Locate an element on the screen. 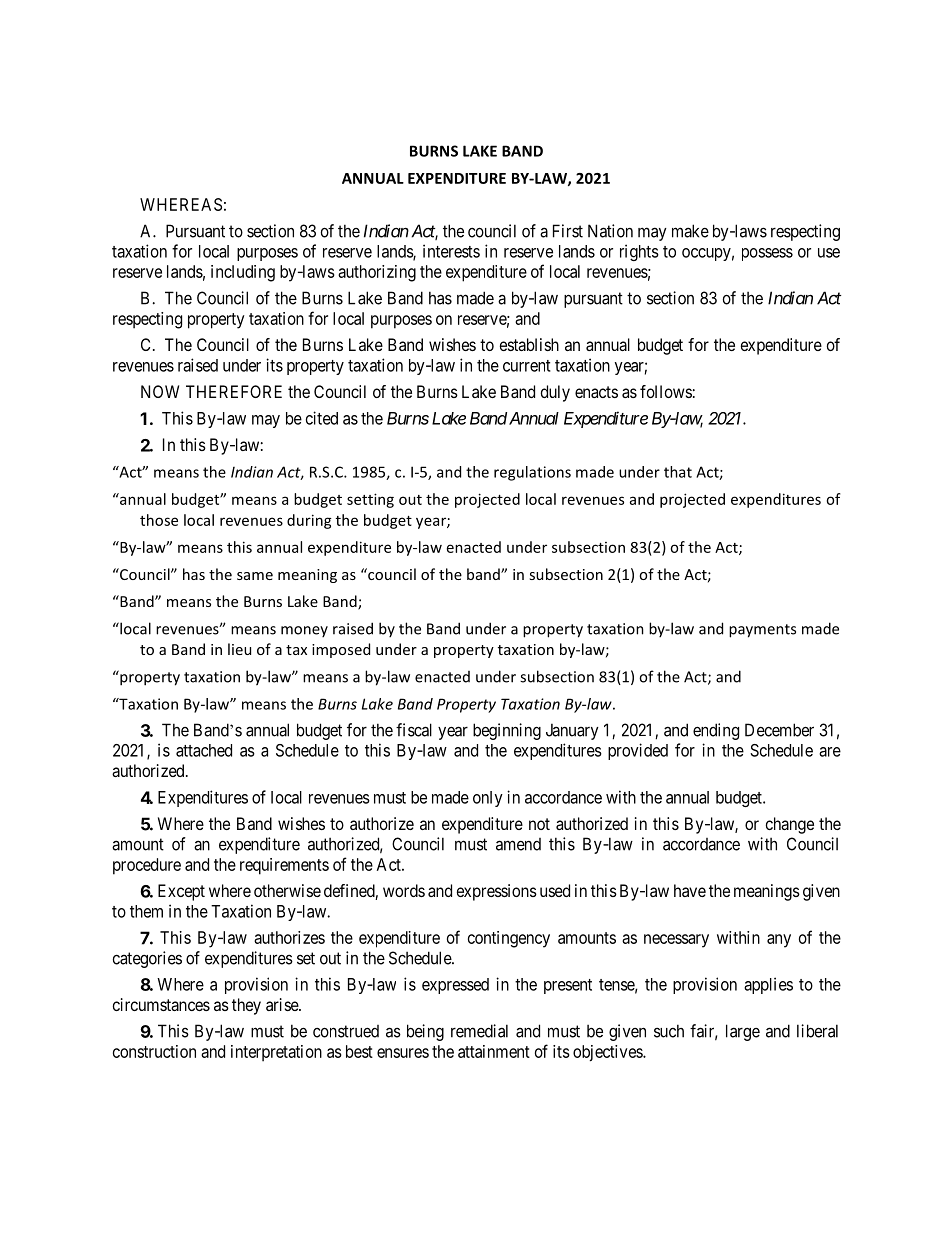  interests is located at coordinates (451, 251).
